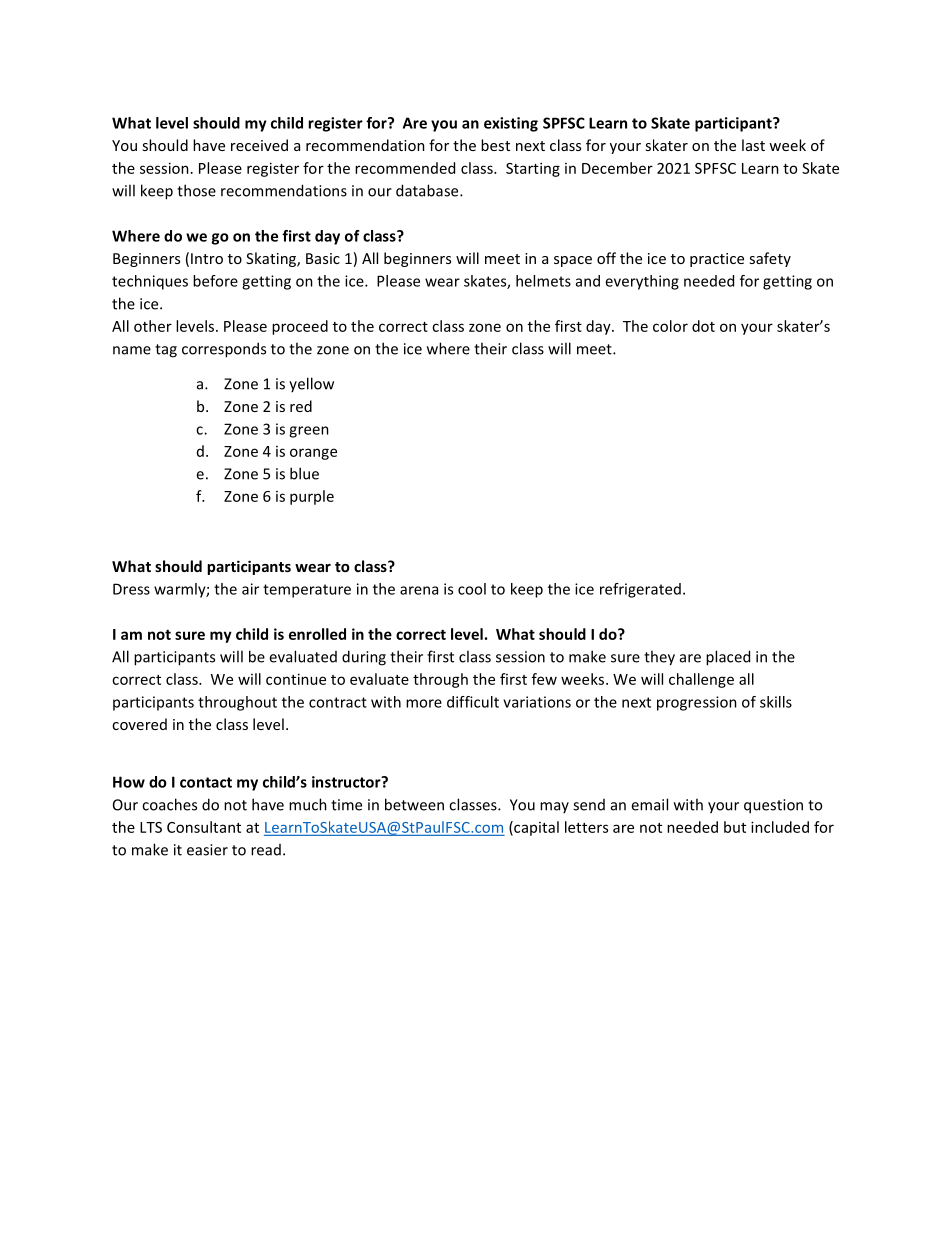 The image size is (952, 1233). What do you see at coordinates (495, 145) in the image?
I see `best` at bounding box center [495, 145].
